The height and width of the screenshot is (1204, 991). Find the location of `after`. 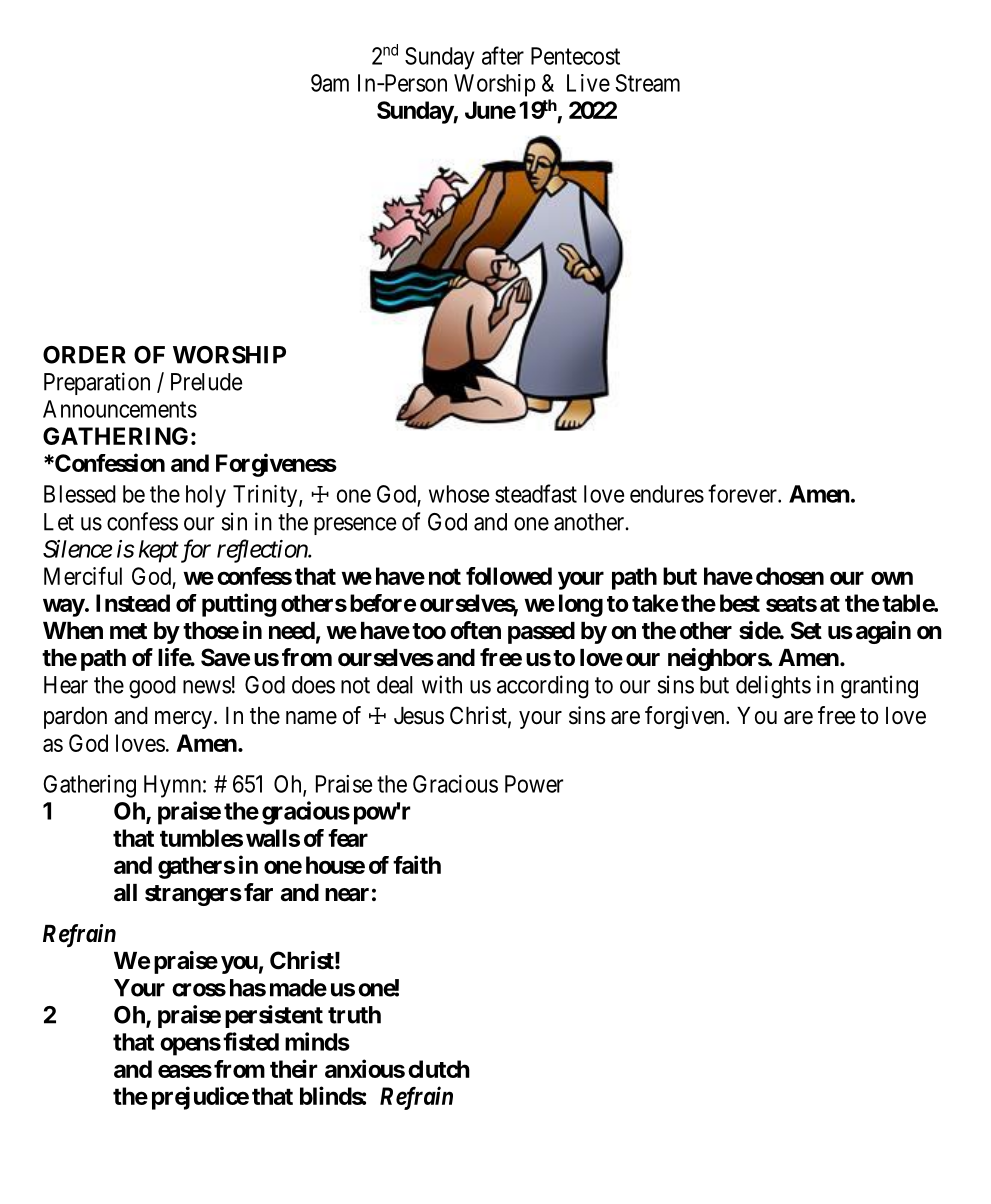

after is located at coordinates (503, 55).
